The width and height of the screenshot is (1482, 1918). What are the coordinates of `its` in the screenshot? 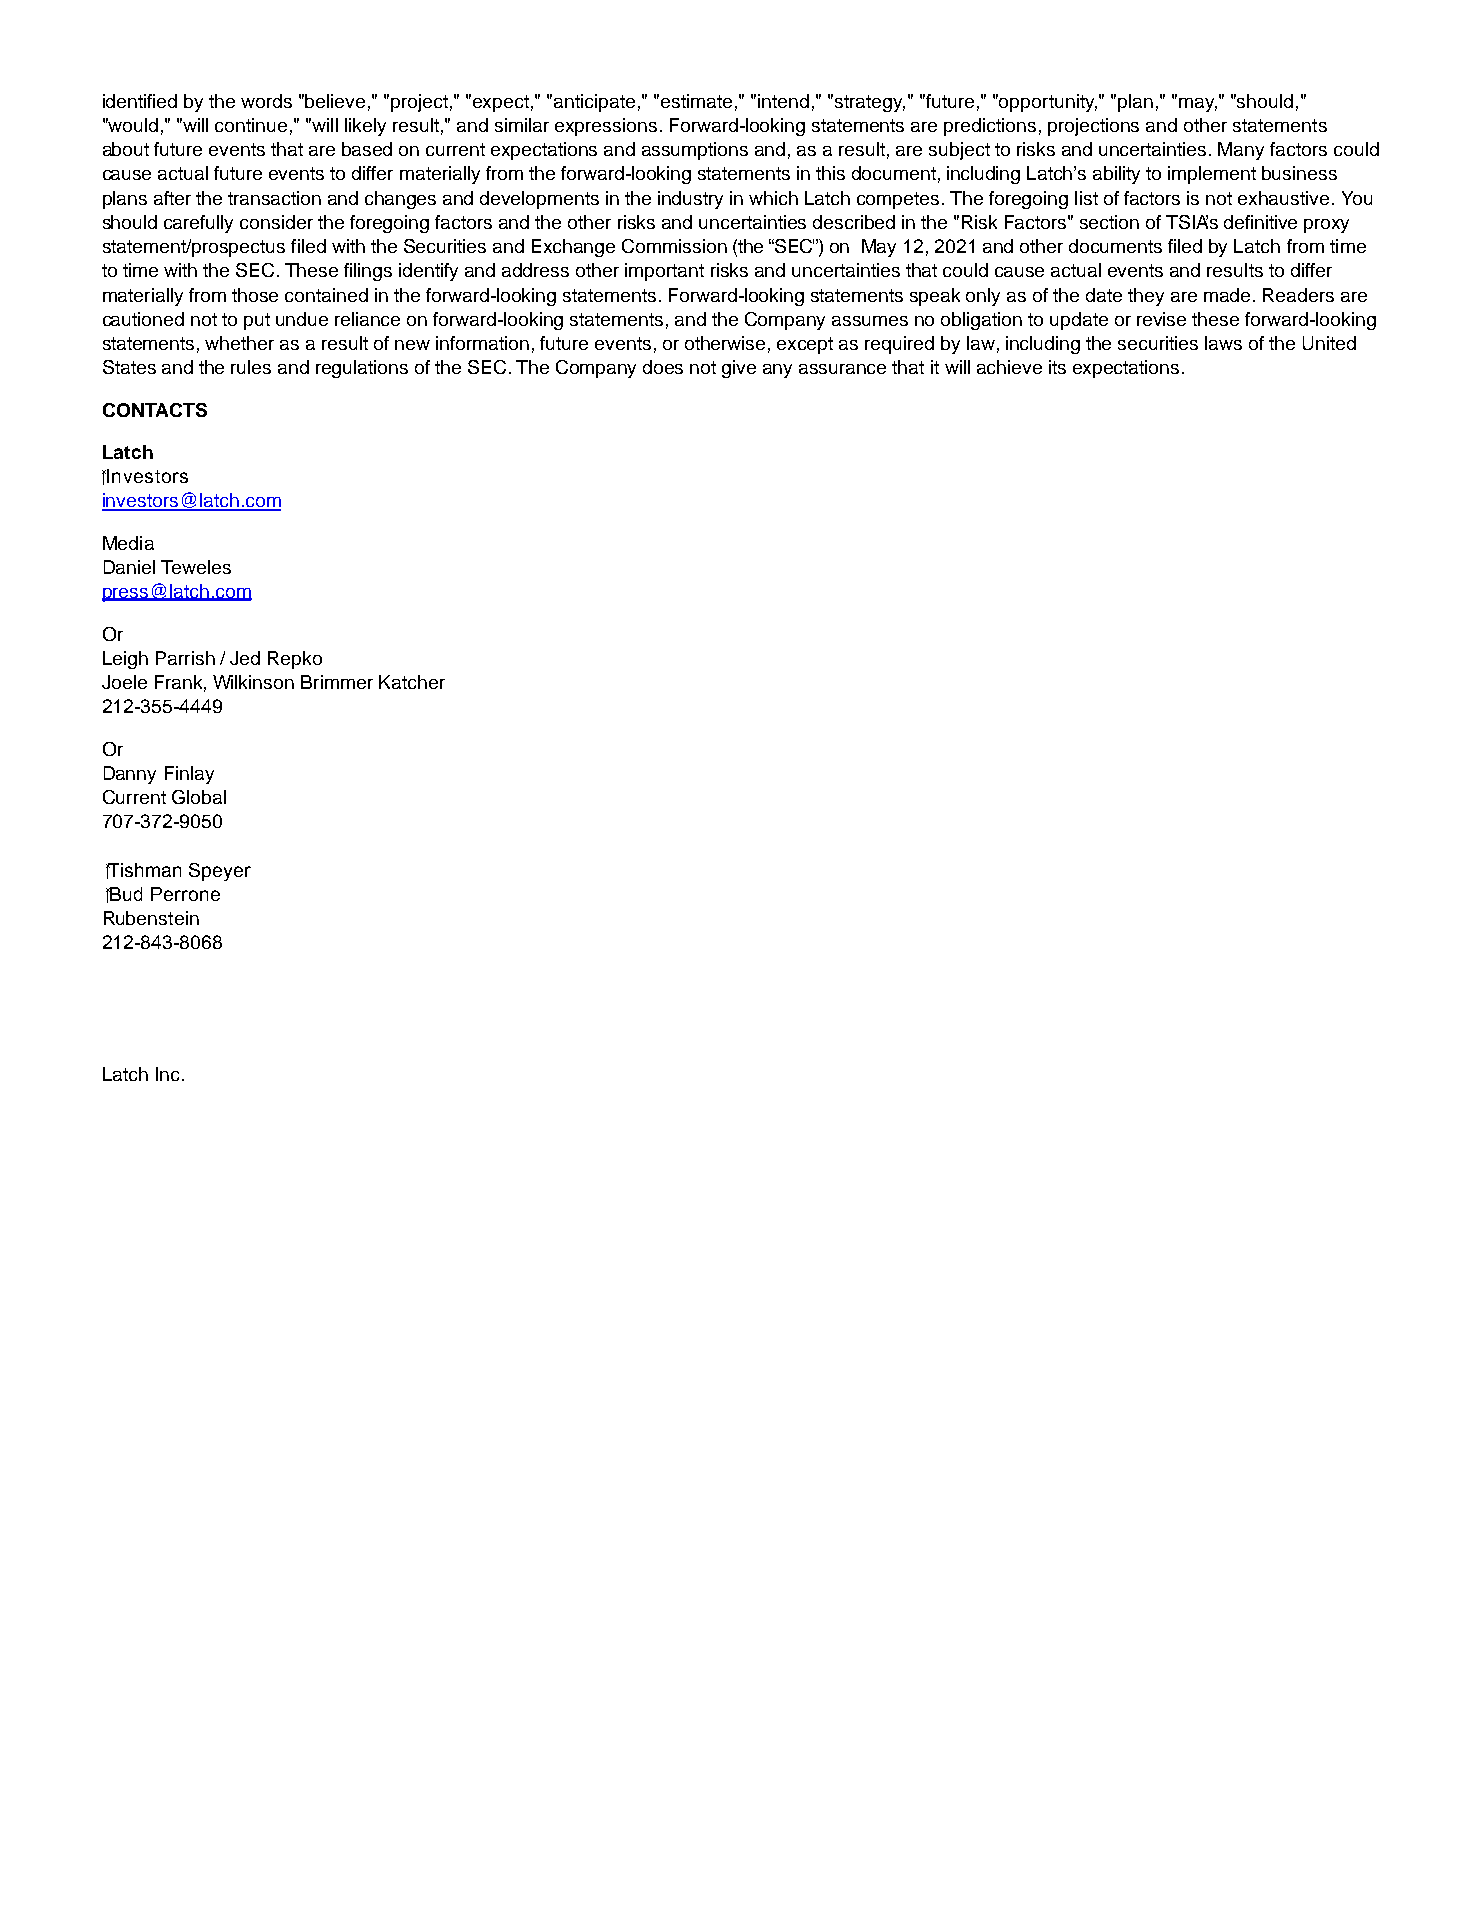 It's located at (1057, 367).
